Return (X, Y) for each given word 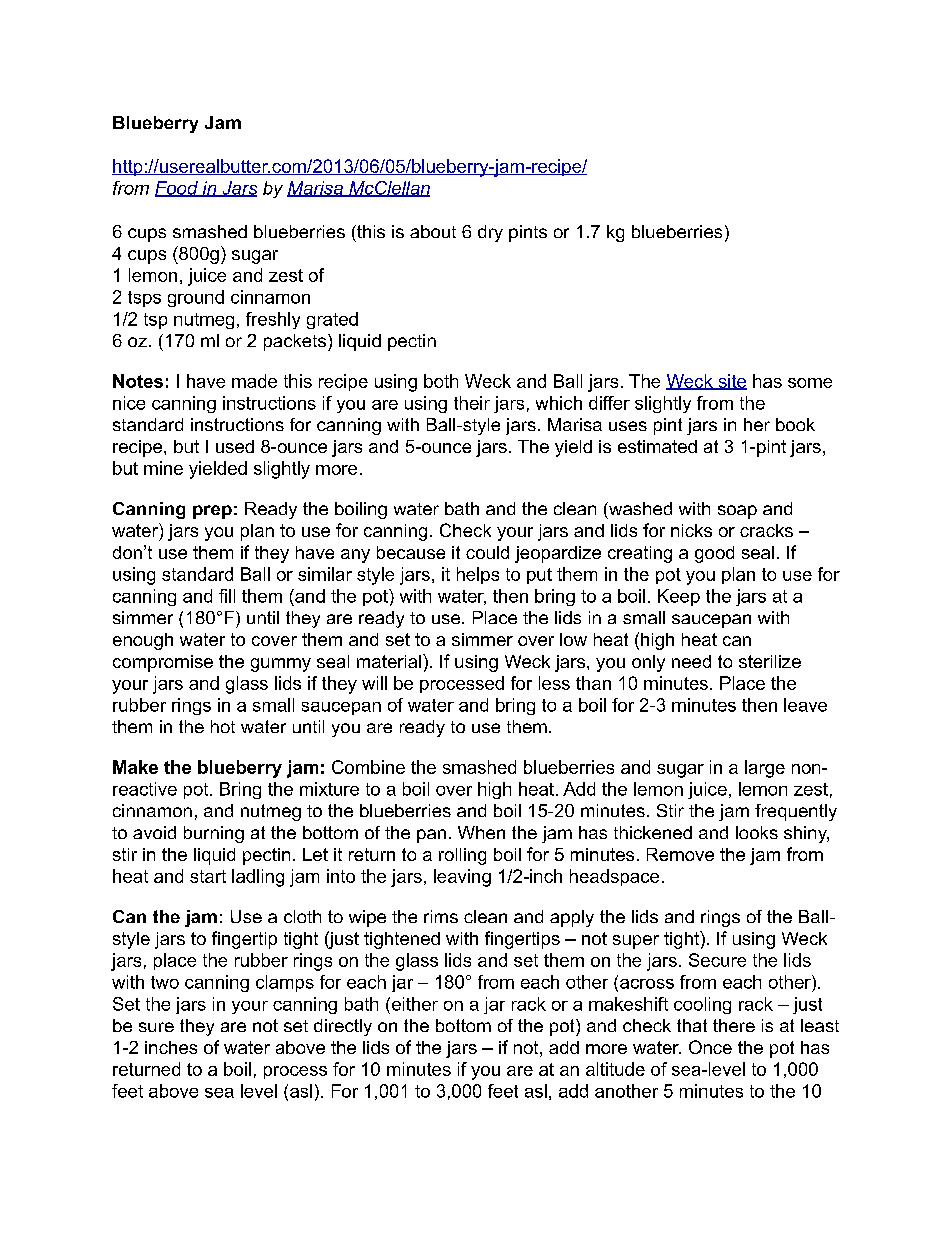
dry (490, 233)
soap (737, 512)
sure (156, 1027)
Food (177, 189)
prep (212, 512)
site (731, 382)
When (481, 832)
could (487, 552)
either (413, 1004)
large (765, 769)
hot (223, 726)
